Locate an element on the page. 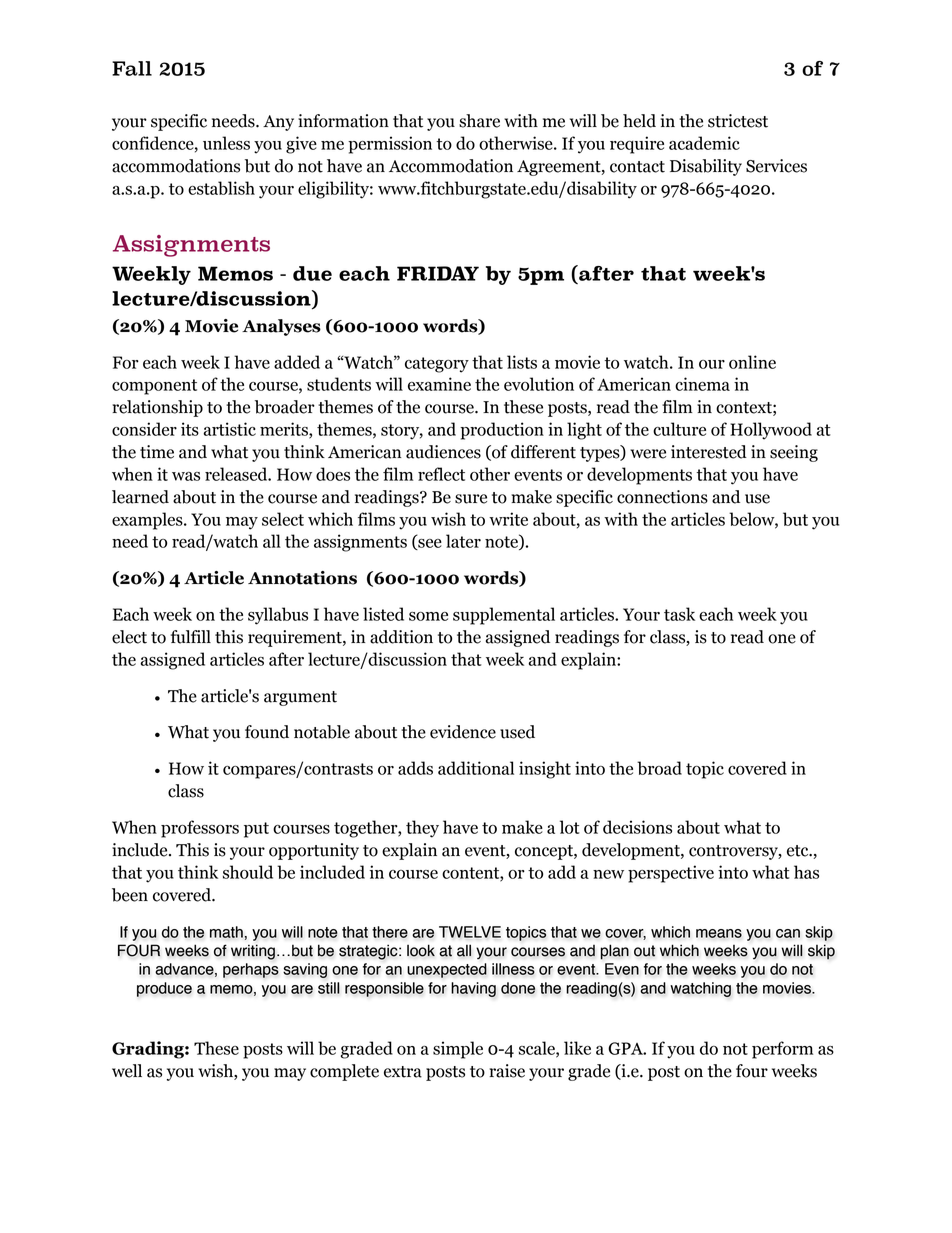  evidence is located at coordinates (463, 732).
